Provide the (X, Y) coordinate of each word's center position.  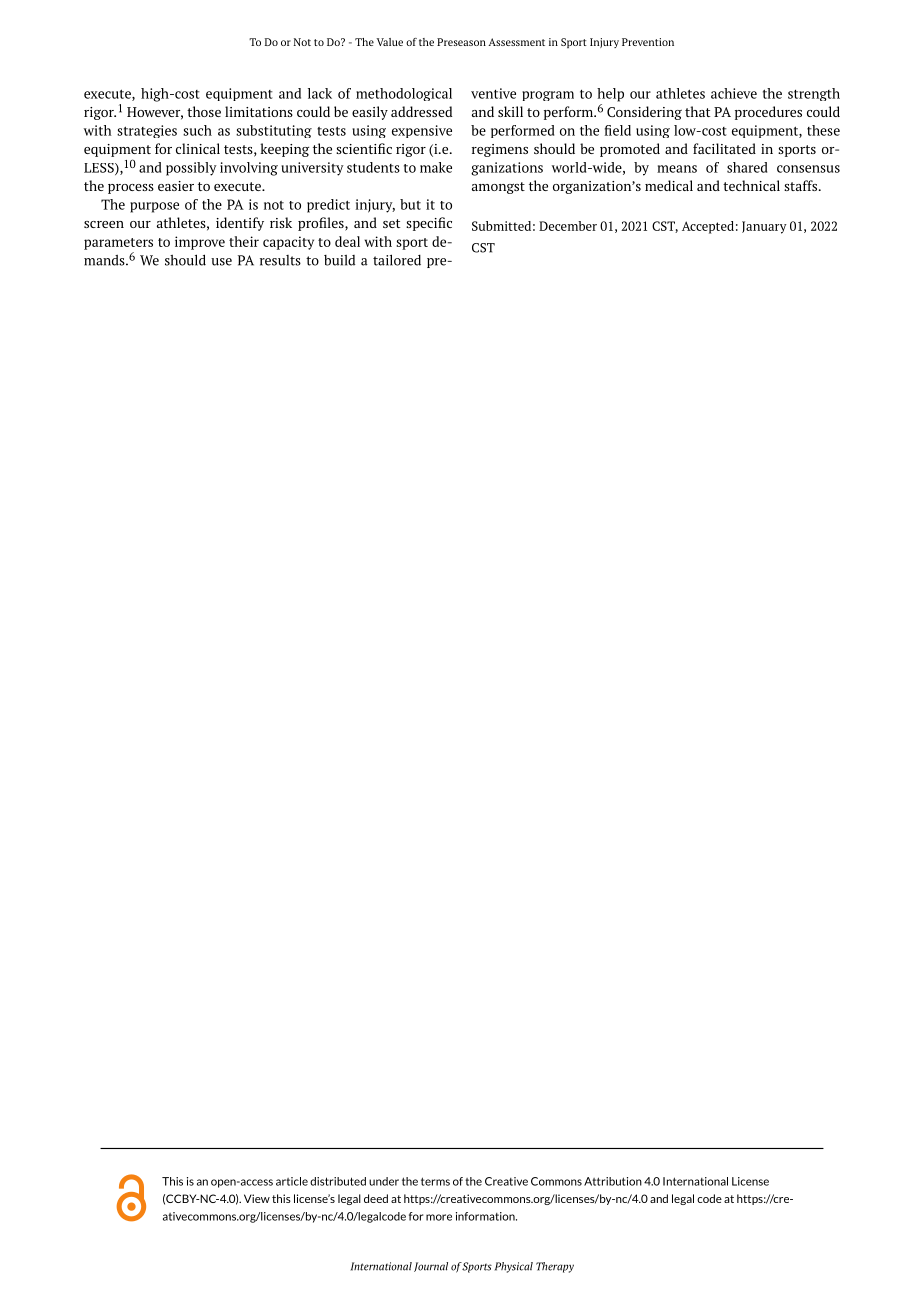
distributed (338, 1181)
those (204, 111)
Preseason (461, 42)
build (339, 260)
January (764, 227)
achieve (734, 93)
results (280, 260)
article (292, 1181)
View (257, 1198)
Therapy (555, 1267)
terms (435, 1181)
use (221, 262)
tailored (397, 260)
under (384, 1181)
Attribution (613, 1181)
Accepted (708, 227)
